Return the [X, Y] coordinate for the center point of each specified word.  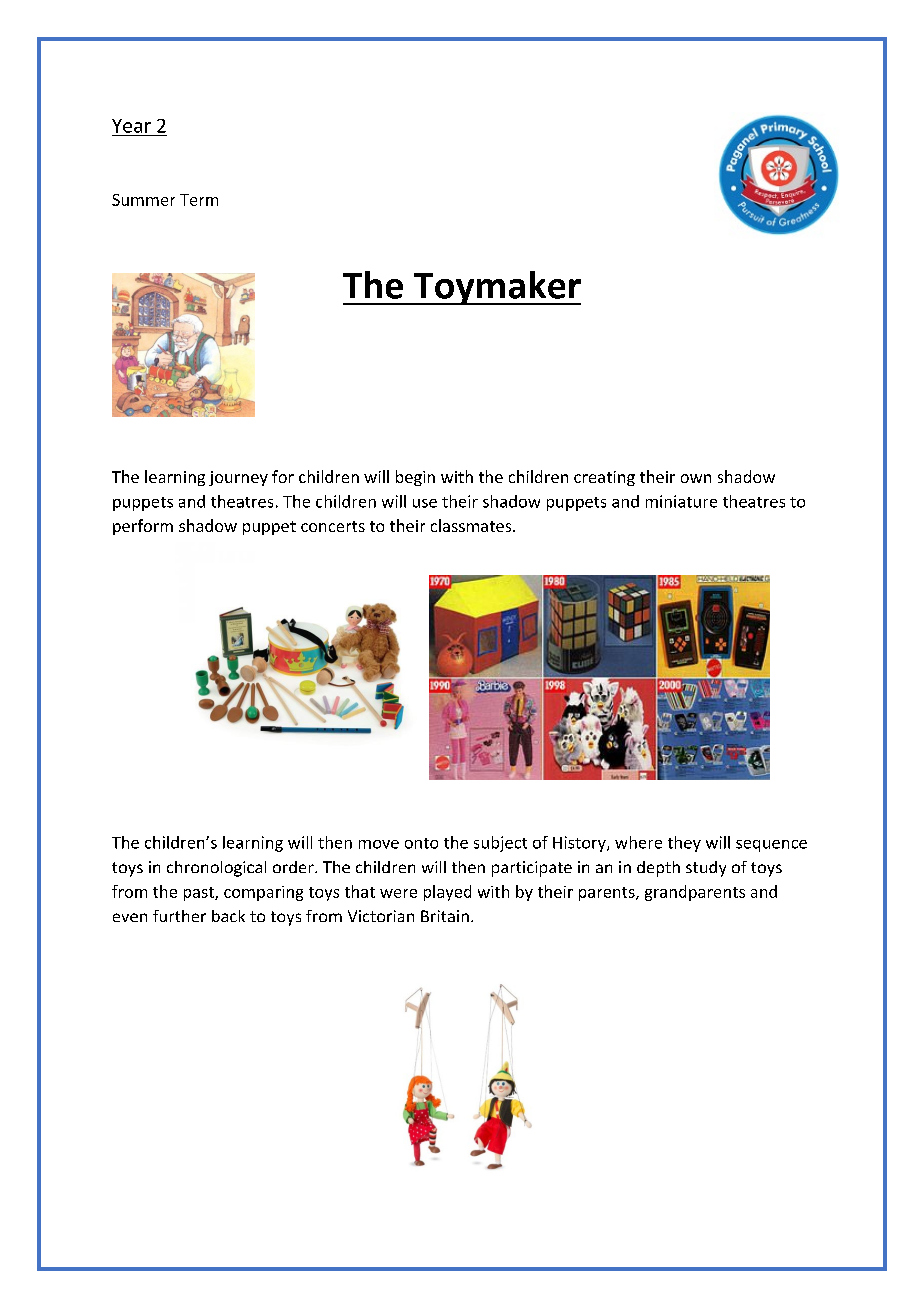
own [696, 478]
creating [604, 478]
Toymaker [496, 288]
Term [199, 200]
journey [238, 478]
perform [143, 527]
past [200, 894]
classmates [472, 525]
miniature [681, 501]
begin [415, 478]
